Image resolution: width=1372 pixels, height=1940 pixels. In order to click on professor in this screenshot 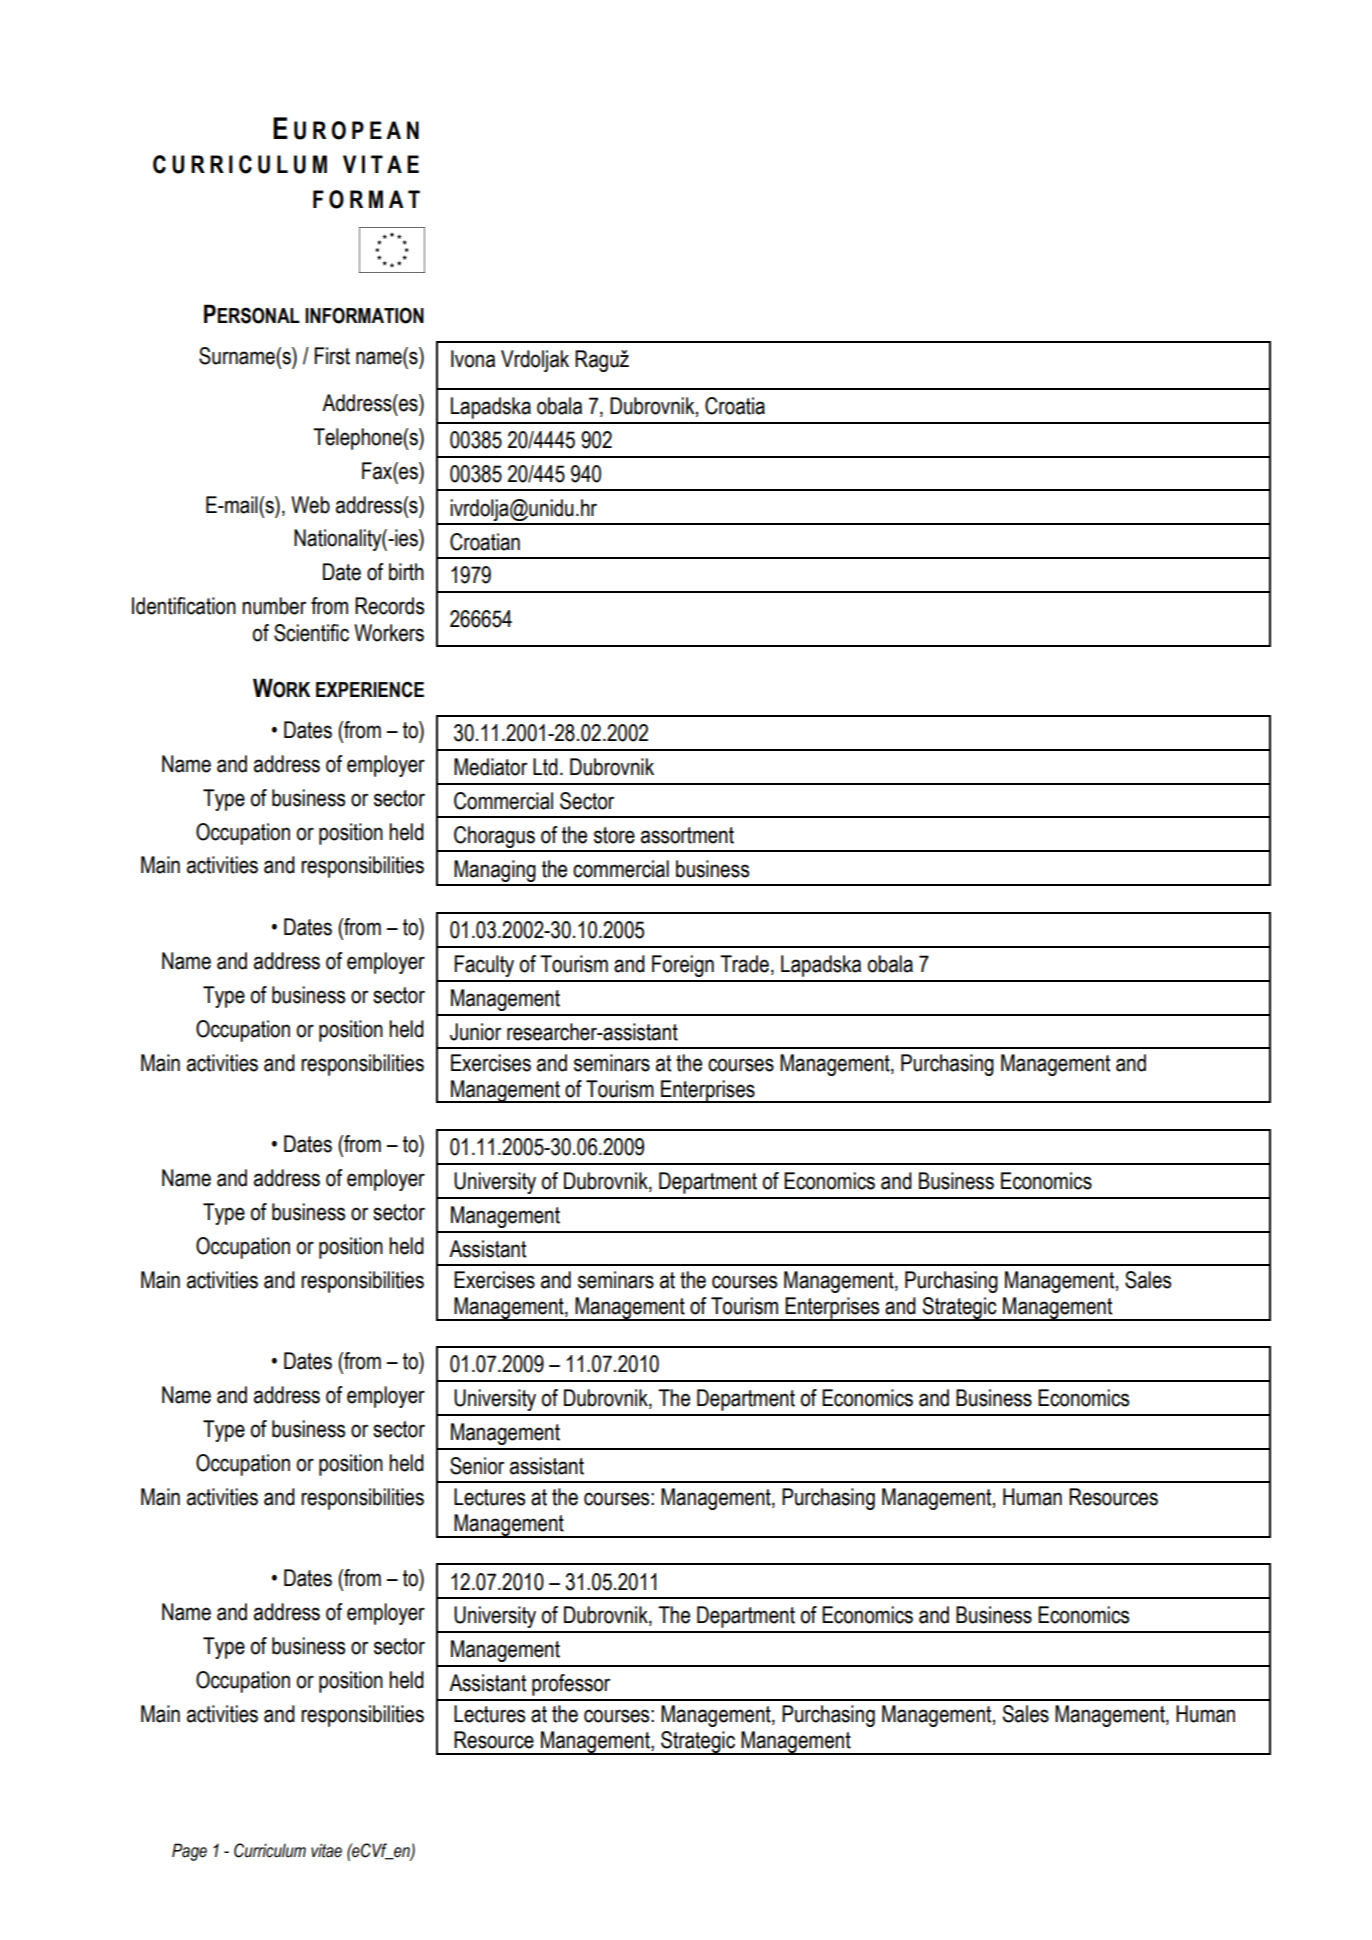, I will do `click(571, 1685)`.
